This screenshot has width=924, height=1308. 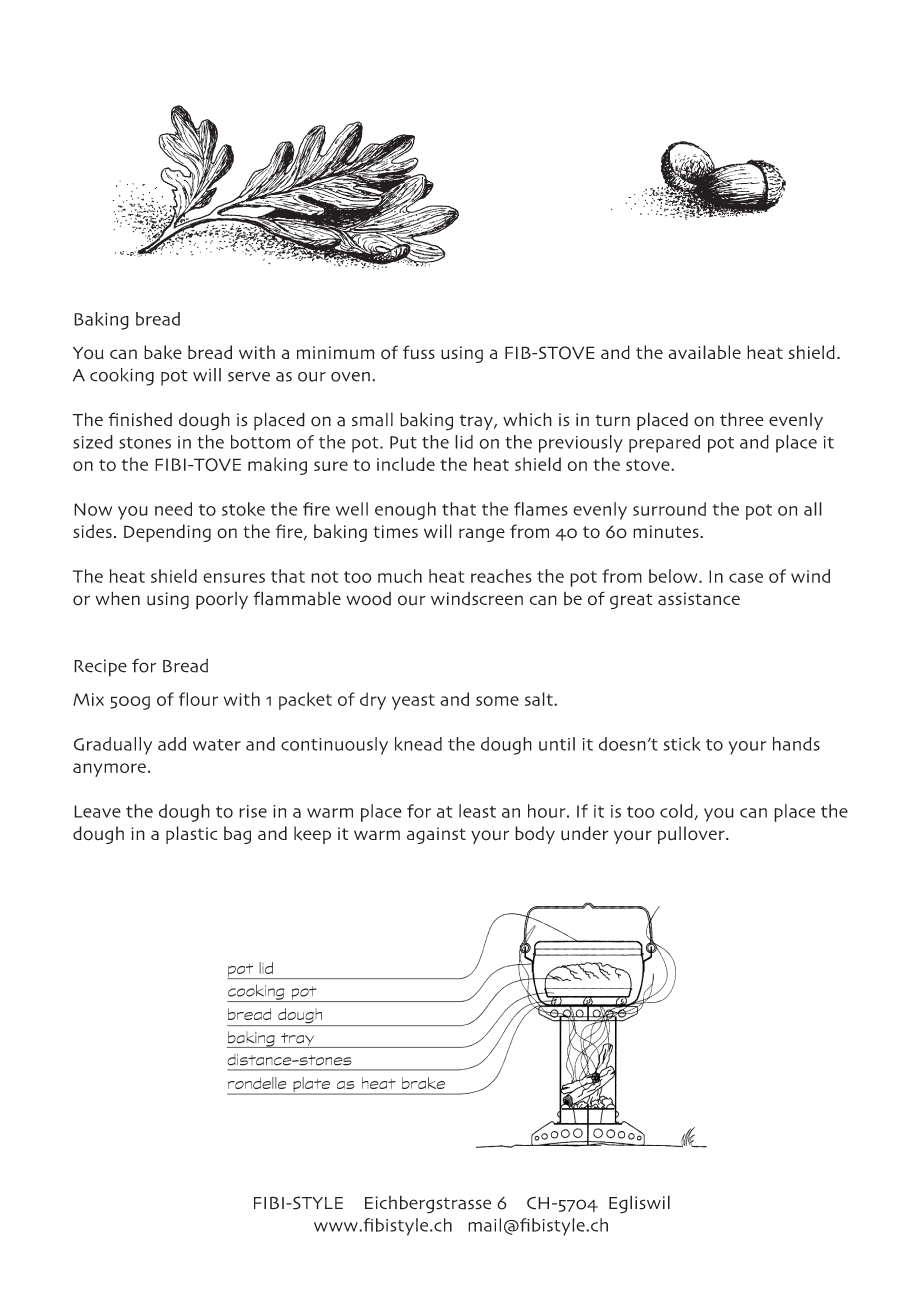 I want to click on bake, so click(x=163, y=352).
